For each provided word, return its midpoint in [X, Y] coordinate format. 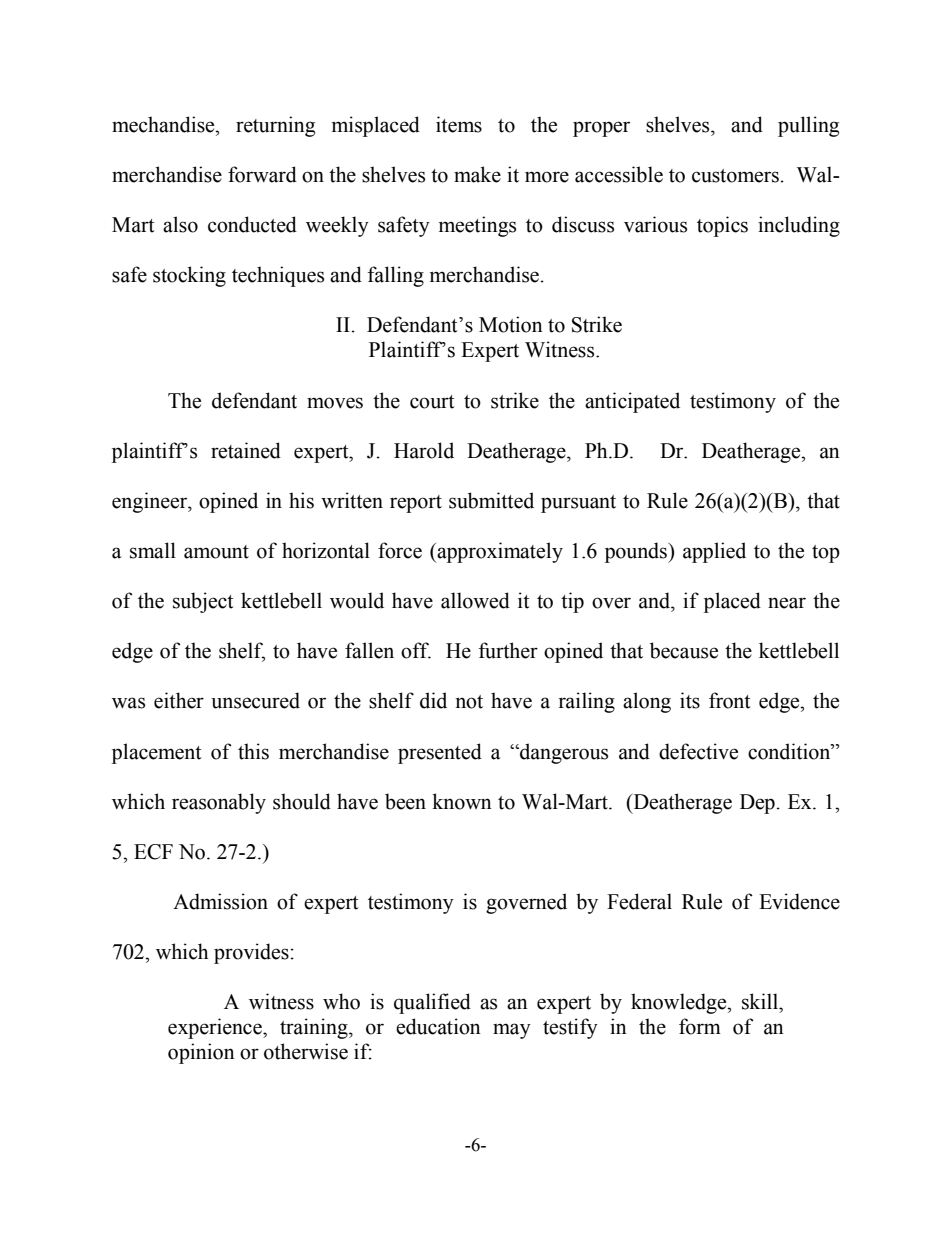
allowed [475, 600]
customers [735, 176]
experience [216, 1028]
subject [203, 602]
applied [714, 552]
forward [262, 174]
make [477, 174]
